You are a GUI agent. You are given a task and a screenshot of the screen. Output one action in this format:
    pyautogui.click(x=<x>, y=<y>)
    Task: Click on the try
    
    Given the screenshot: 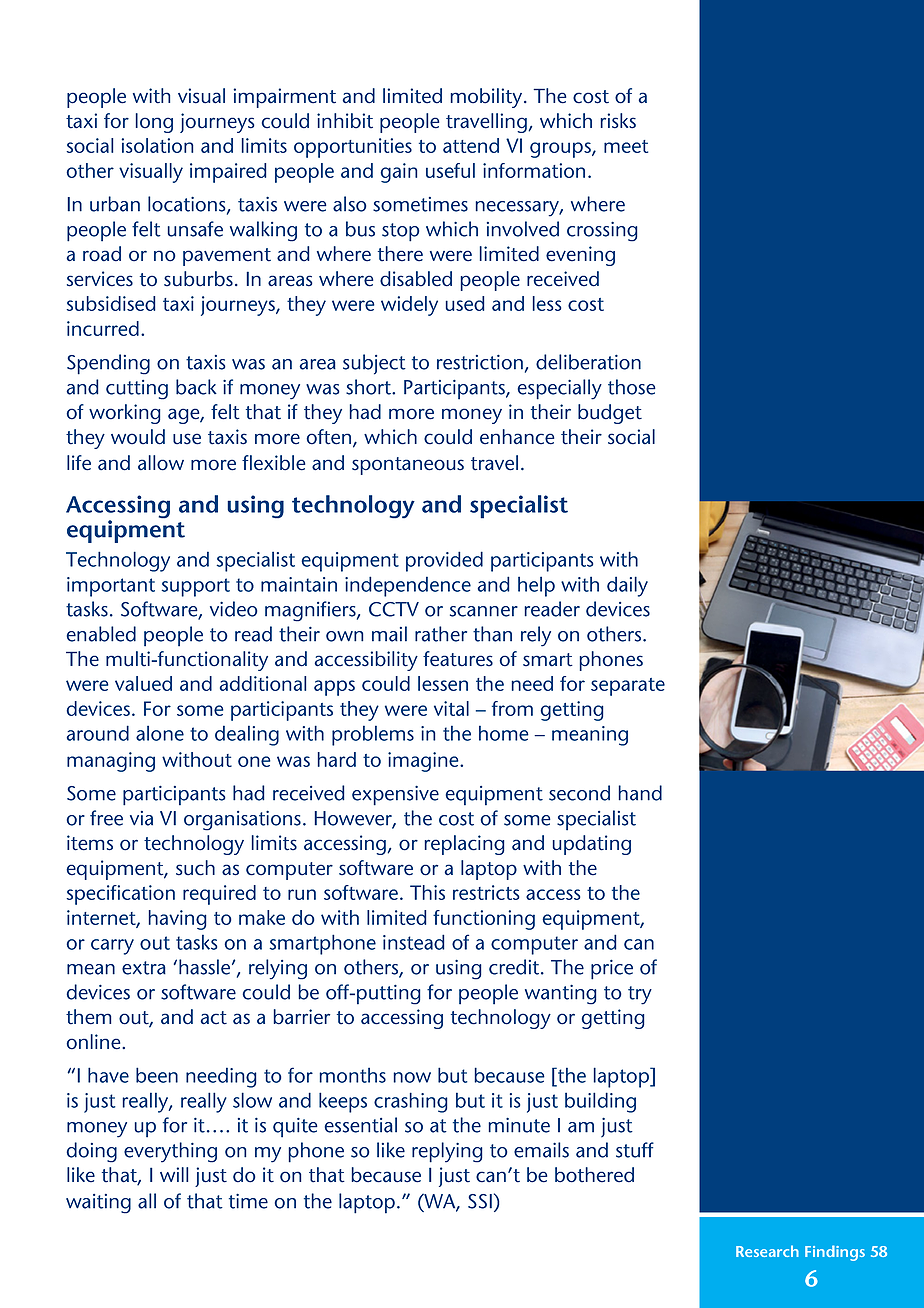 What is the action you would take?
    pyautogui.click(x=640, y=995)
